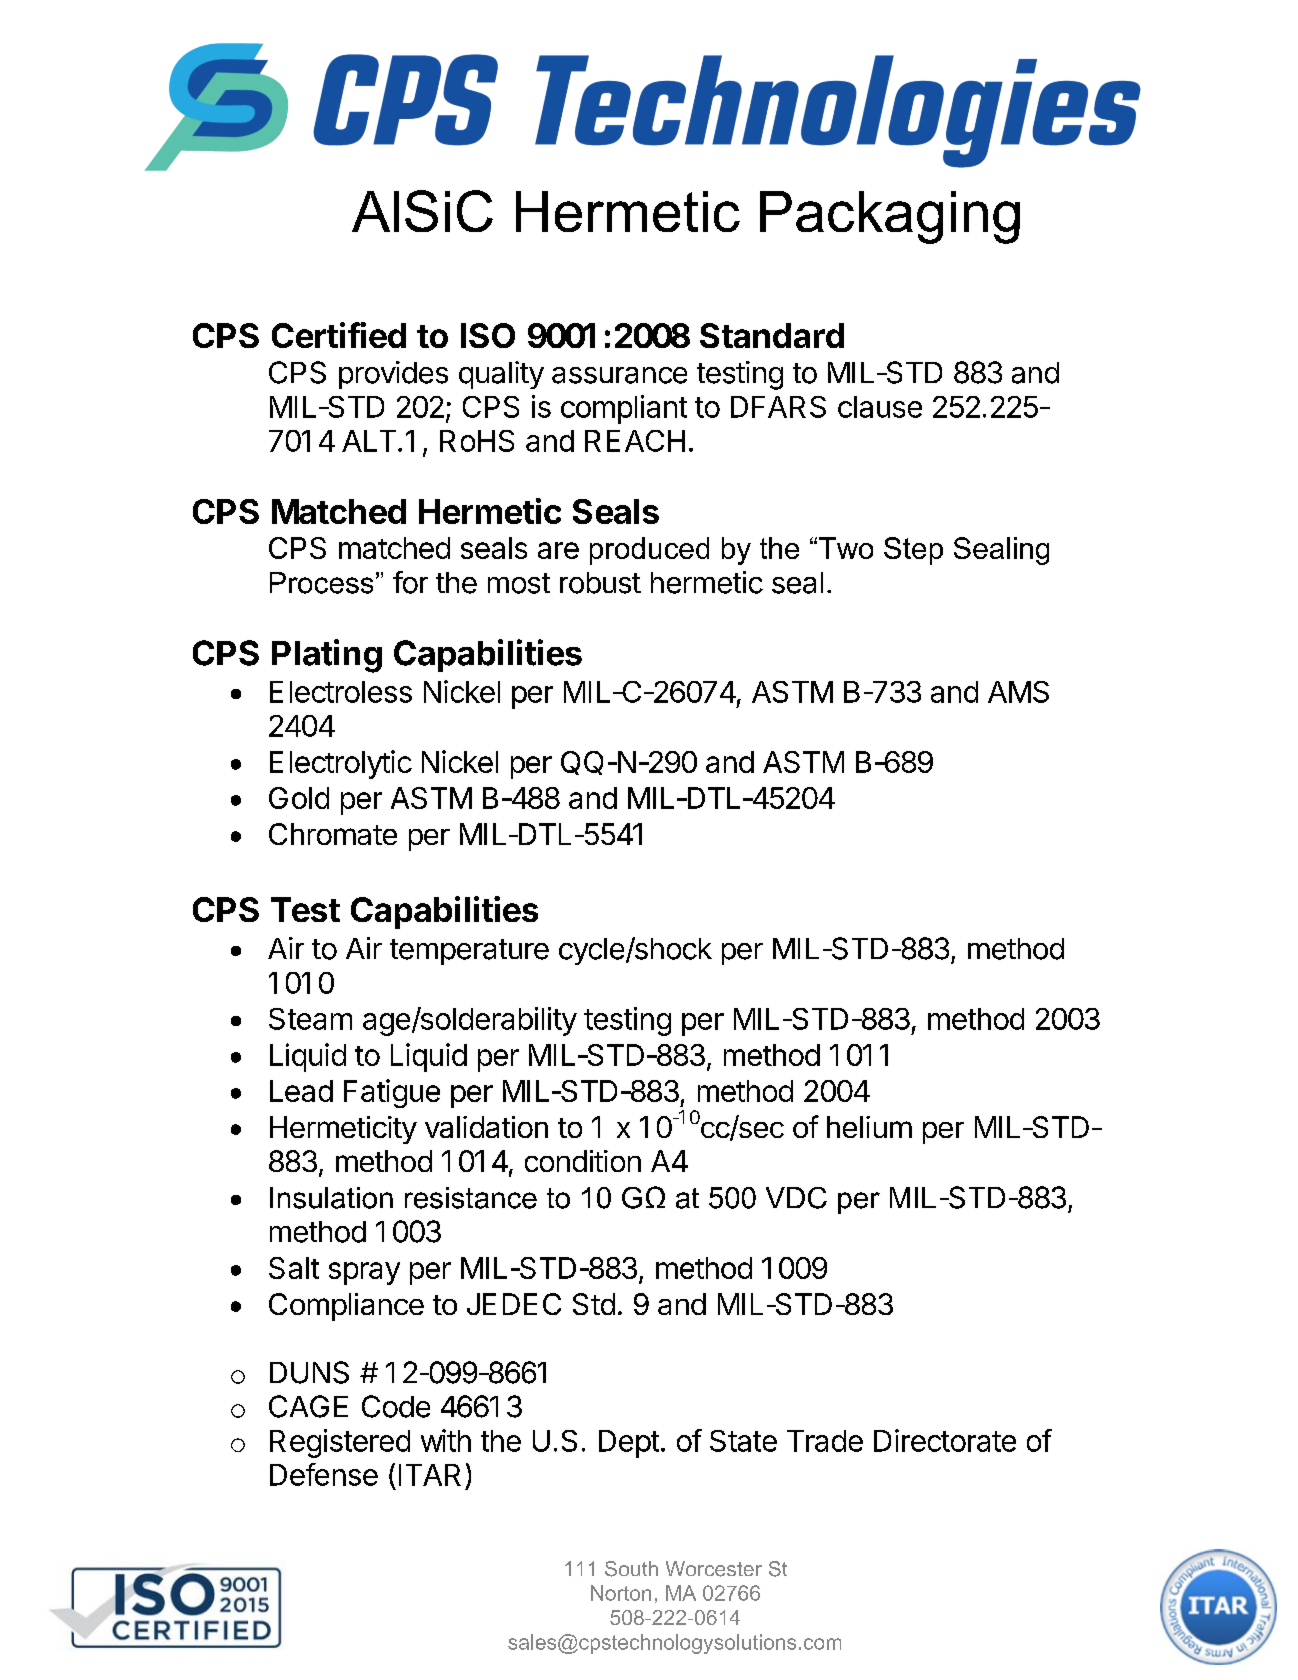 This document has width=1298, height=1680. Describe the element at coordinates (469, 952) in the document. I see `temperature` at that location.
